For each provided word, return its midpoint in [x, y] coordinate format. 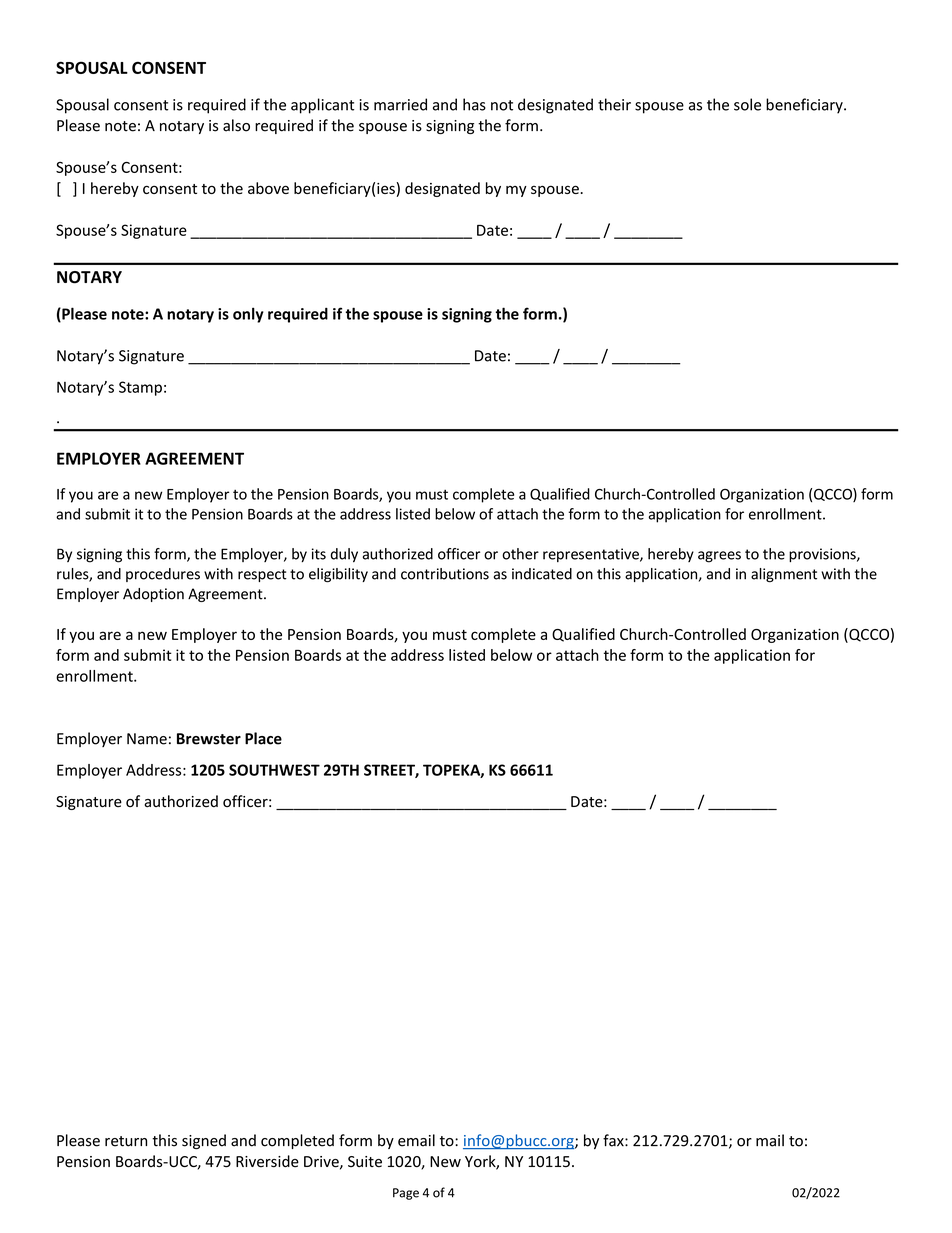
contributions [445, 574]
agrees [719, 557]
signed [204, 1141]
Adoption [153, 595]
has [474, 104]
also [236, 125]
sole [747, 104]
